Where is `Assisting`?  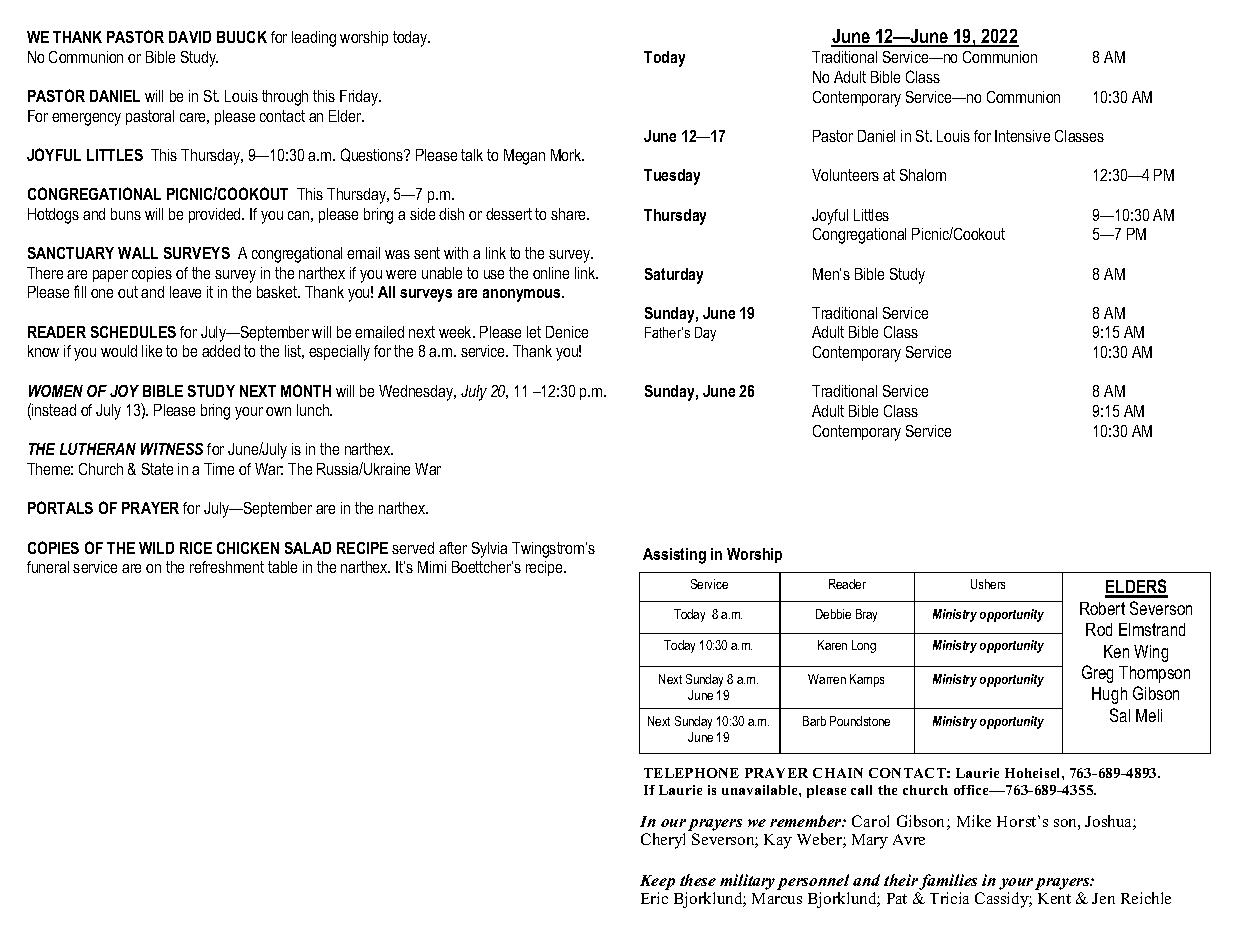 Assisting is located at coordinates (674, 556).
